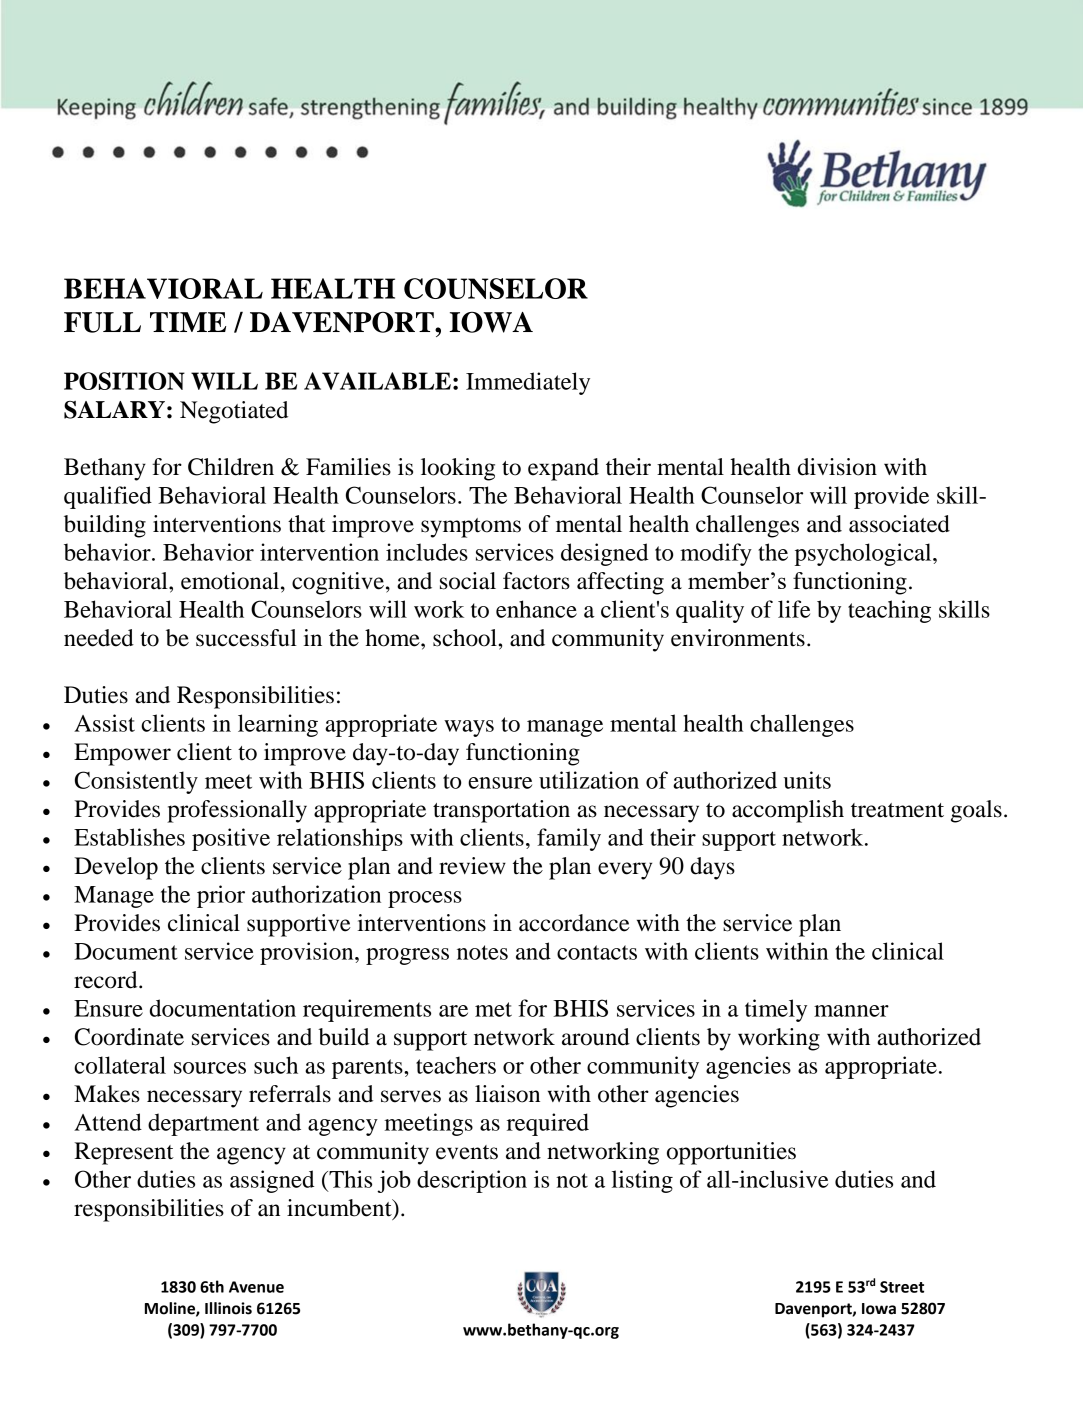 The width and height of the screenshot is (1083, 1402). Describe the element at coordinates (851, 1011) in the screenshot. I see `manner` at that location.
